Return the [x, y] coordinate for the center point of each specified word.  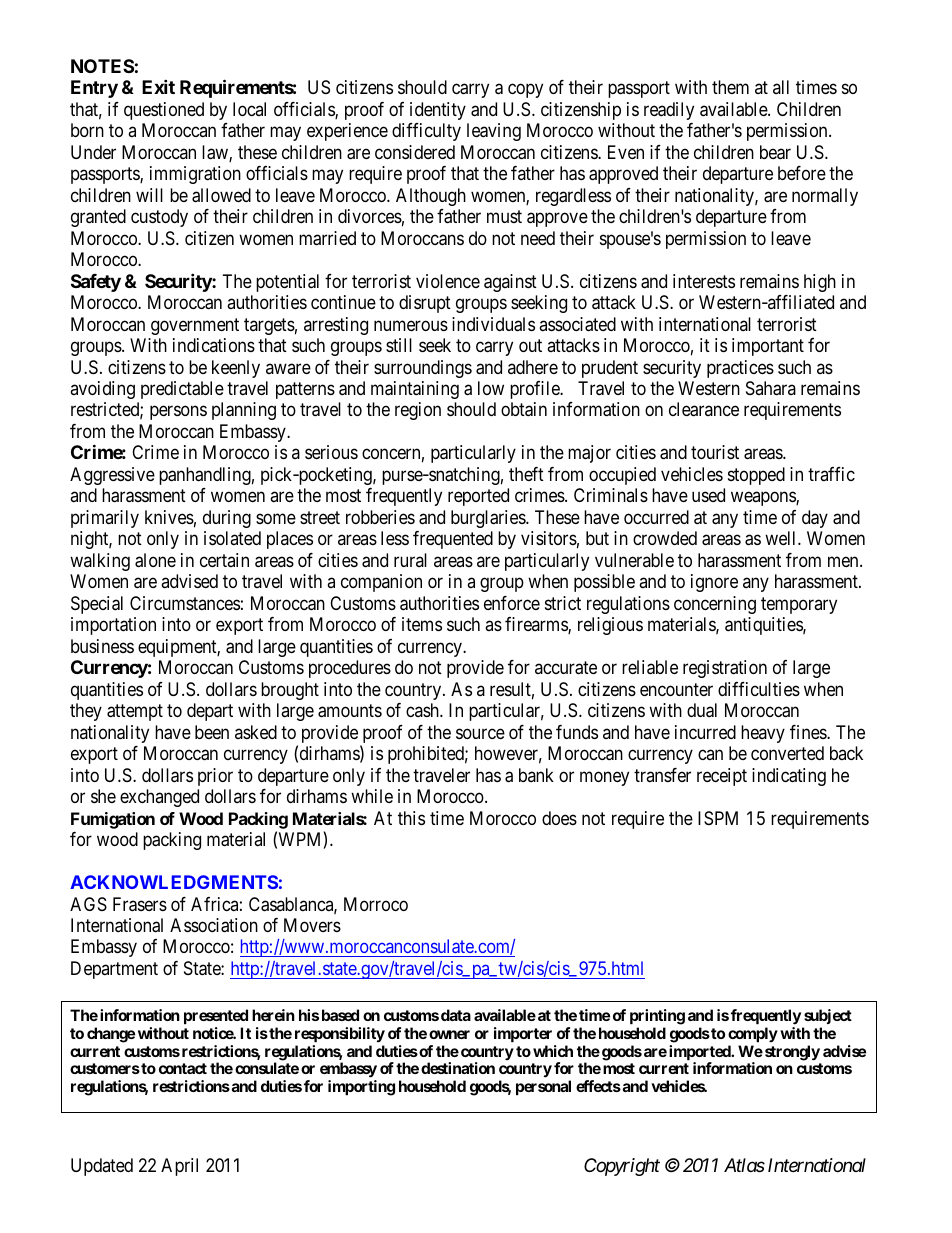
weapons [764, 499]
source [480, 733]
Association [214, 925]
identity [438, 111]
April [179, 1167]
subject [828, 1016]
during [227, 519]
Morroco [376, 904]
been [212, 732]
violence [448, 281]
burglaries [489, 519]
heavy [763, 734]
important [768, 347]
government [195, 326]
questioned [164, 111]
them [730, 87]
